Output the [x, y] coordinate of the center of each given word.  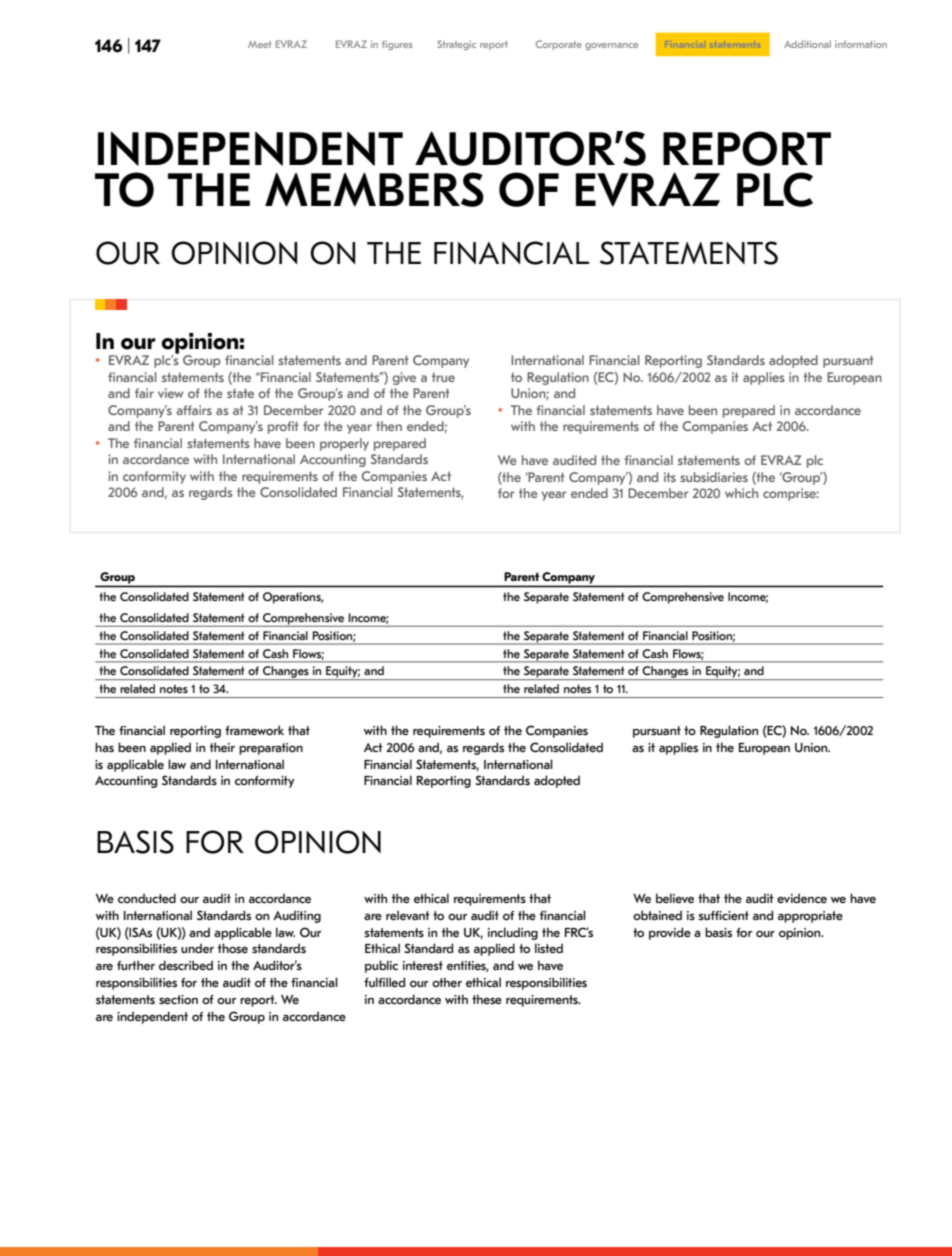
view [171, 393]
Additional [807, 44]
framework [254, 730]
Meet [260, 44]
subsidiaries [714, 477]
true [443, 377]
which [741, 493]
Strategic [456, 45]
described [186, 965]
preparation [271, 749]
